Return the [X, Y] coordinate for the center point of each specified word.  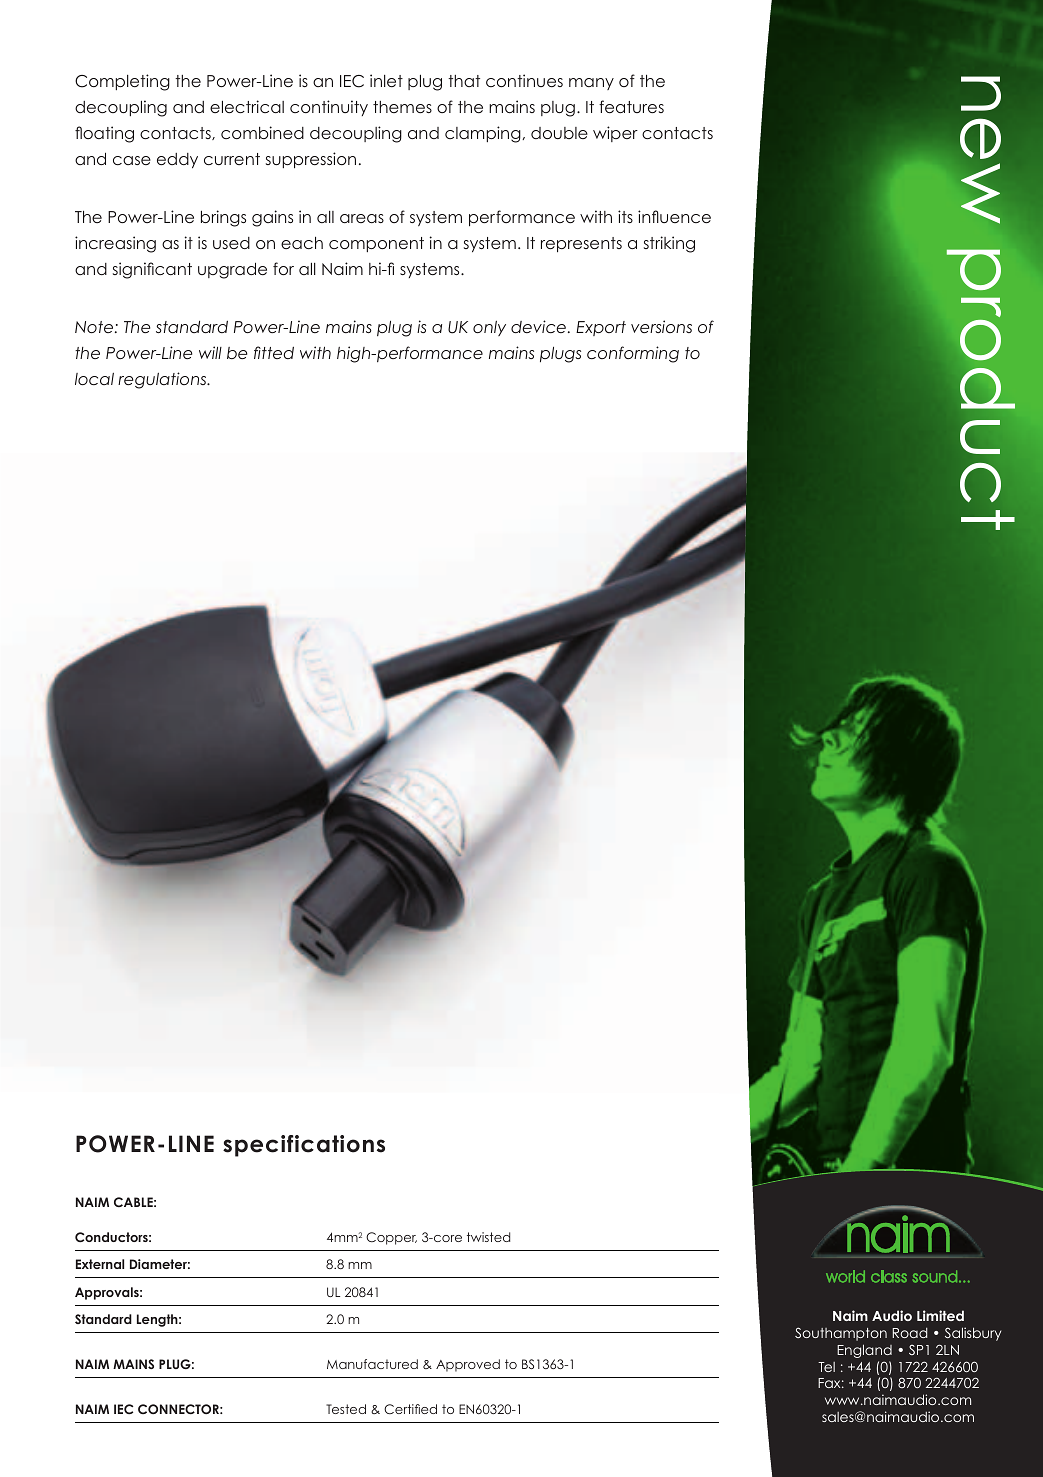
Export [601, 328]
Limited [940, 1315]
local [94, 379]
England [864, 1351]
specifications [304, 1146]
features [631, 106]
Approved [468, 1365]
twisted [488, 1237]
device [538, 326]
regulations [163, 380]
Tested [346, 1409]
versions [661, 326]
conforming [633, 354]
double [559, 133]
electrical [247, 106]
